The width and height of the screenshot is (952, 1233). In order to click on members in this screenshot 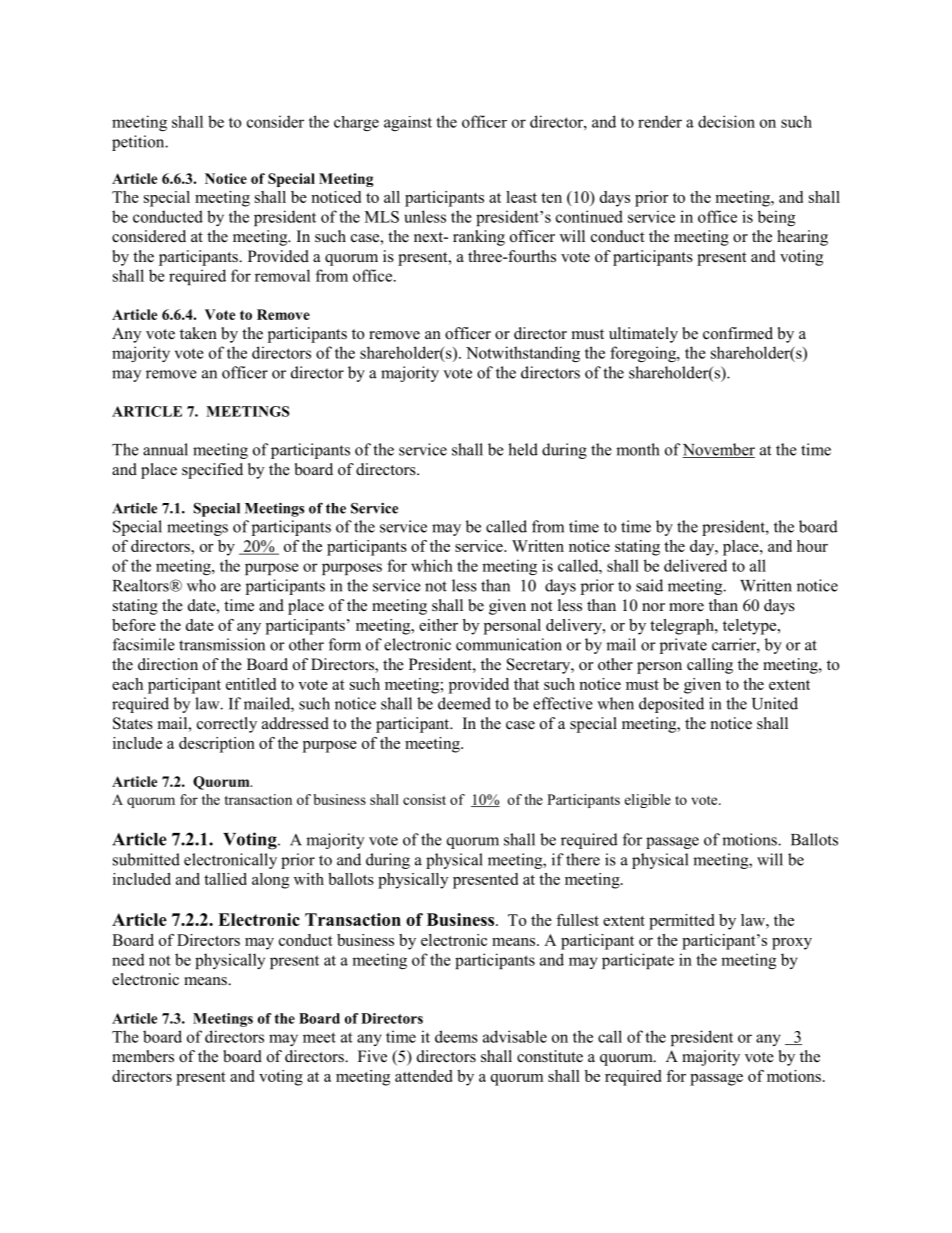, I will do `click(143, 1056)`.
